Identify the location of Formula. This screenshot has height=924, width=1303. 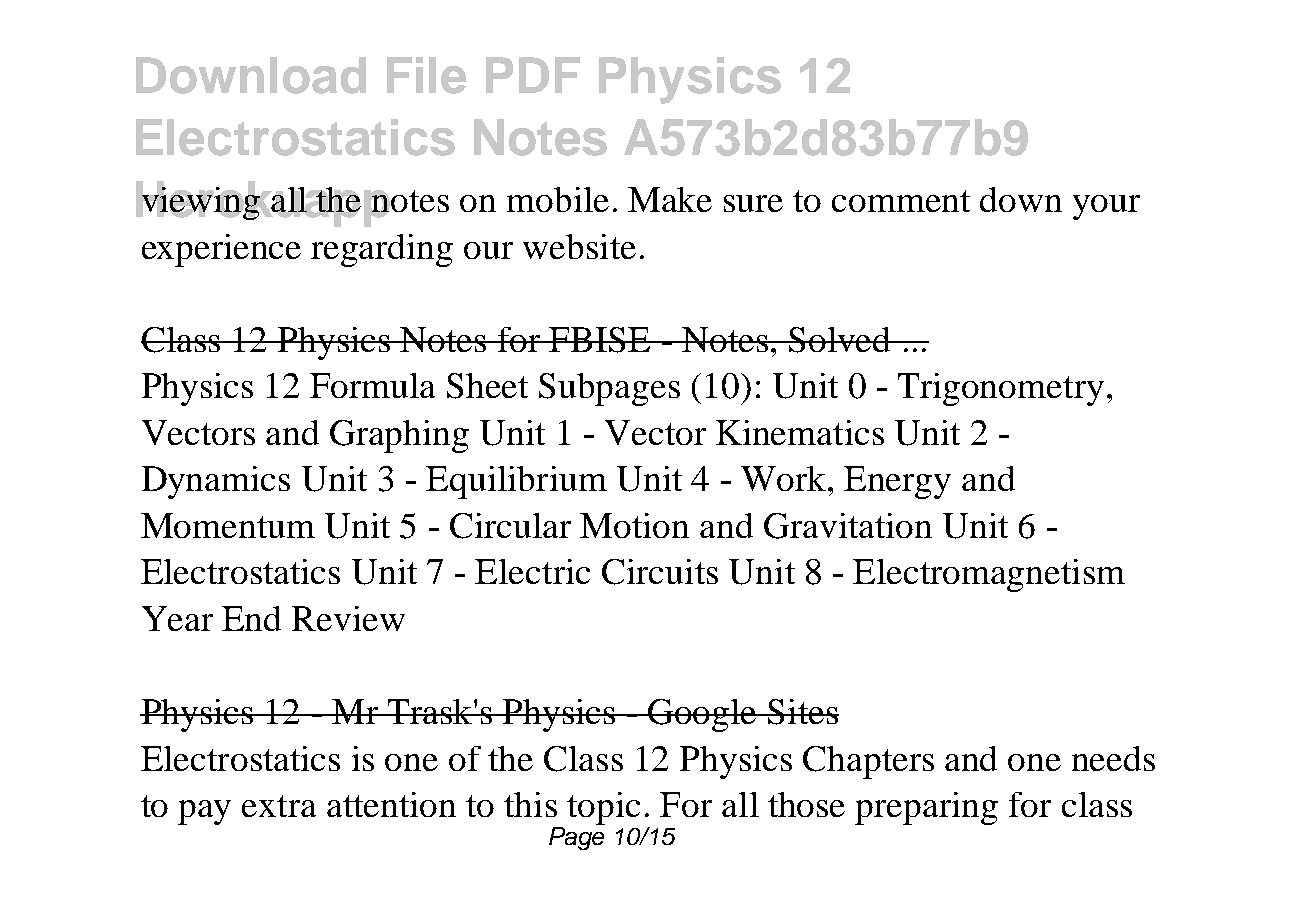
(372, 385).
